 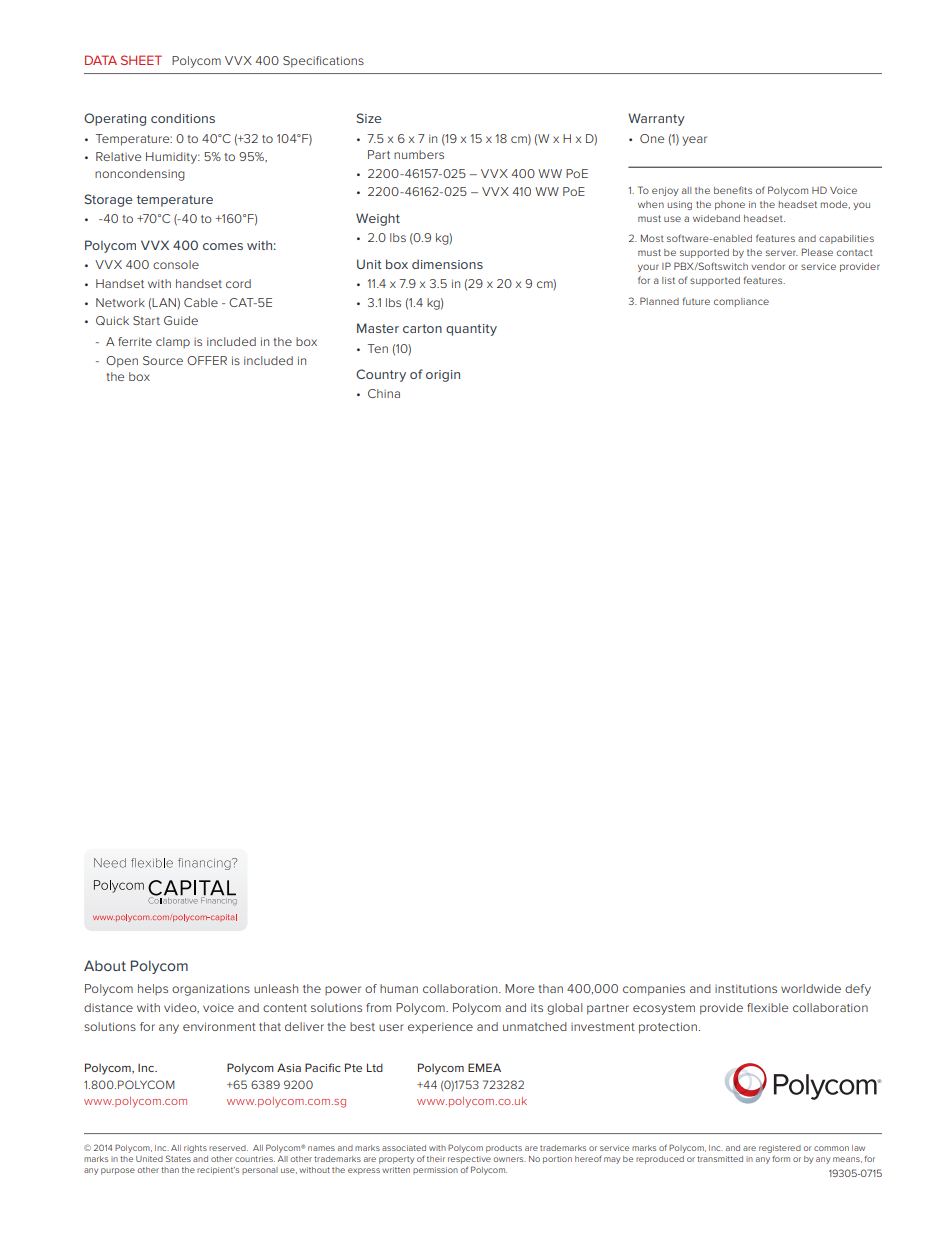 What do you see at coordinates (519, 988) in the screenshot?
I see `More` at bounding box center [519, 988].
